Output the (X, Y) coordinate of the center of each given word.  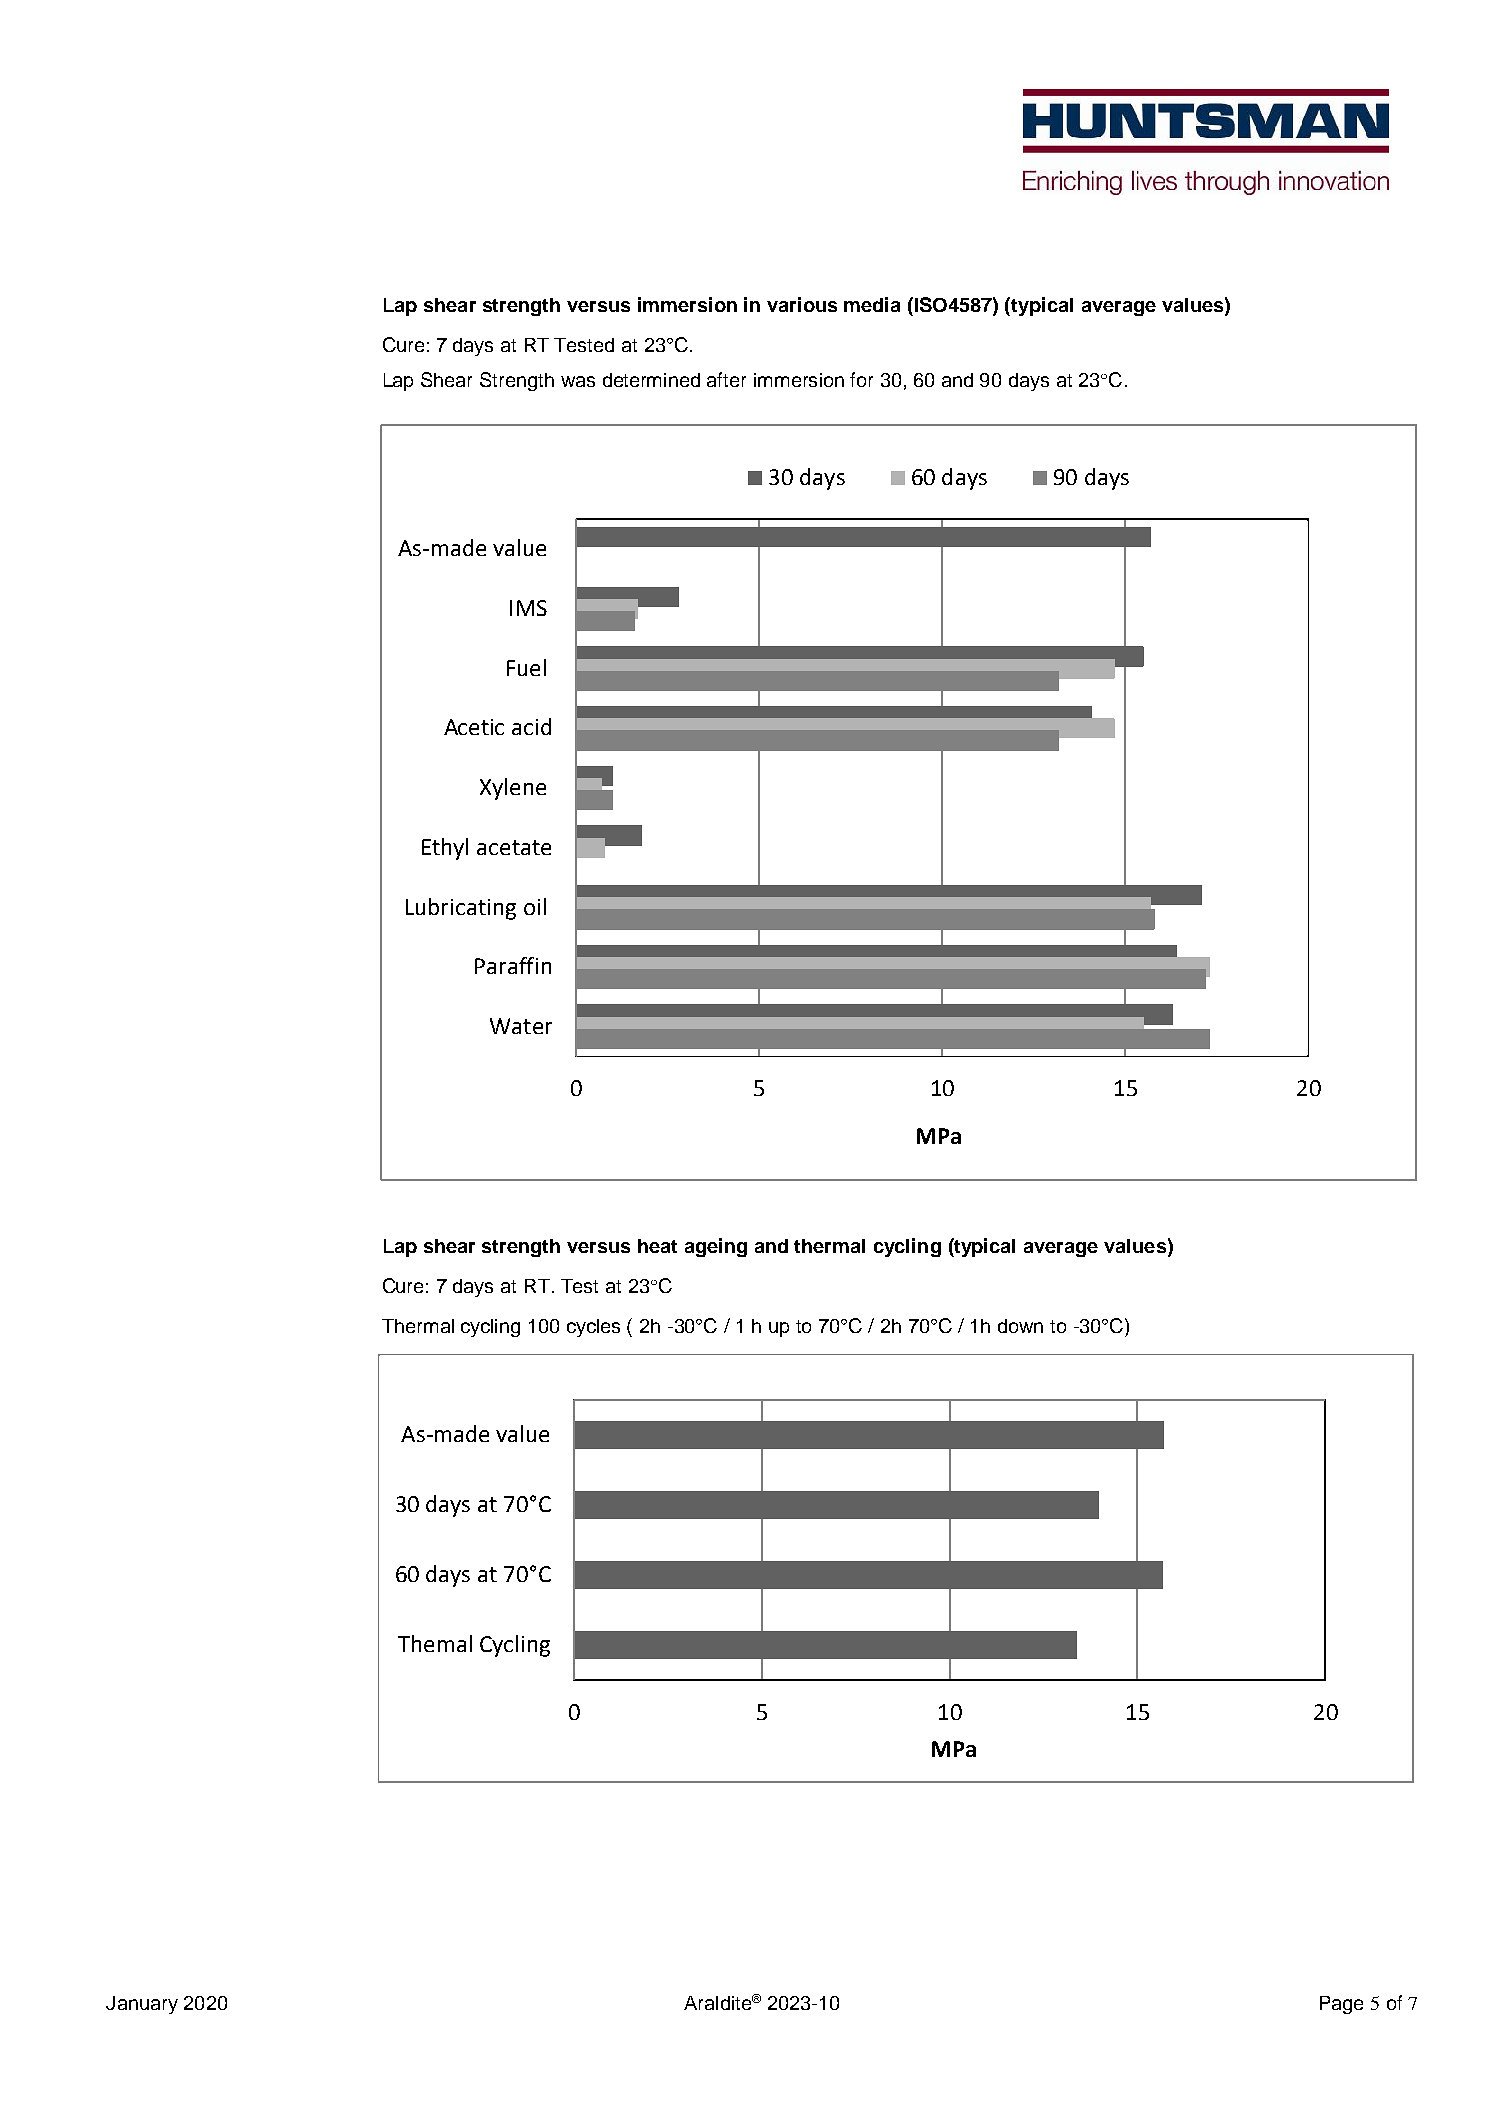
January (142, 2005)
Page (1341, 2005)
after (726, 379)
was (578, 381)
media (872, 304)
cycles (593, 1328)
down (1020, 1326)
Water (521, 1026)
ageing (716, 1247)
